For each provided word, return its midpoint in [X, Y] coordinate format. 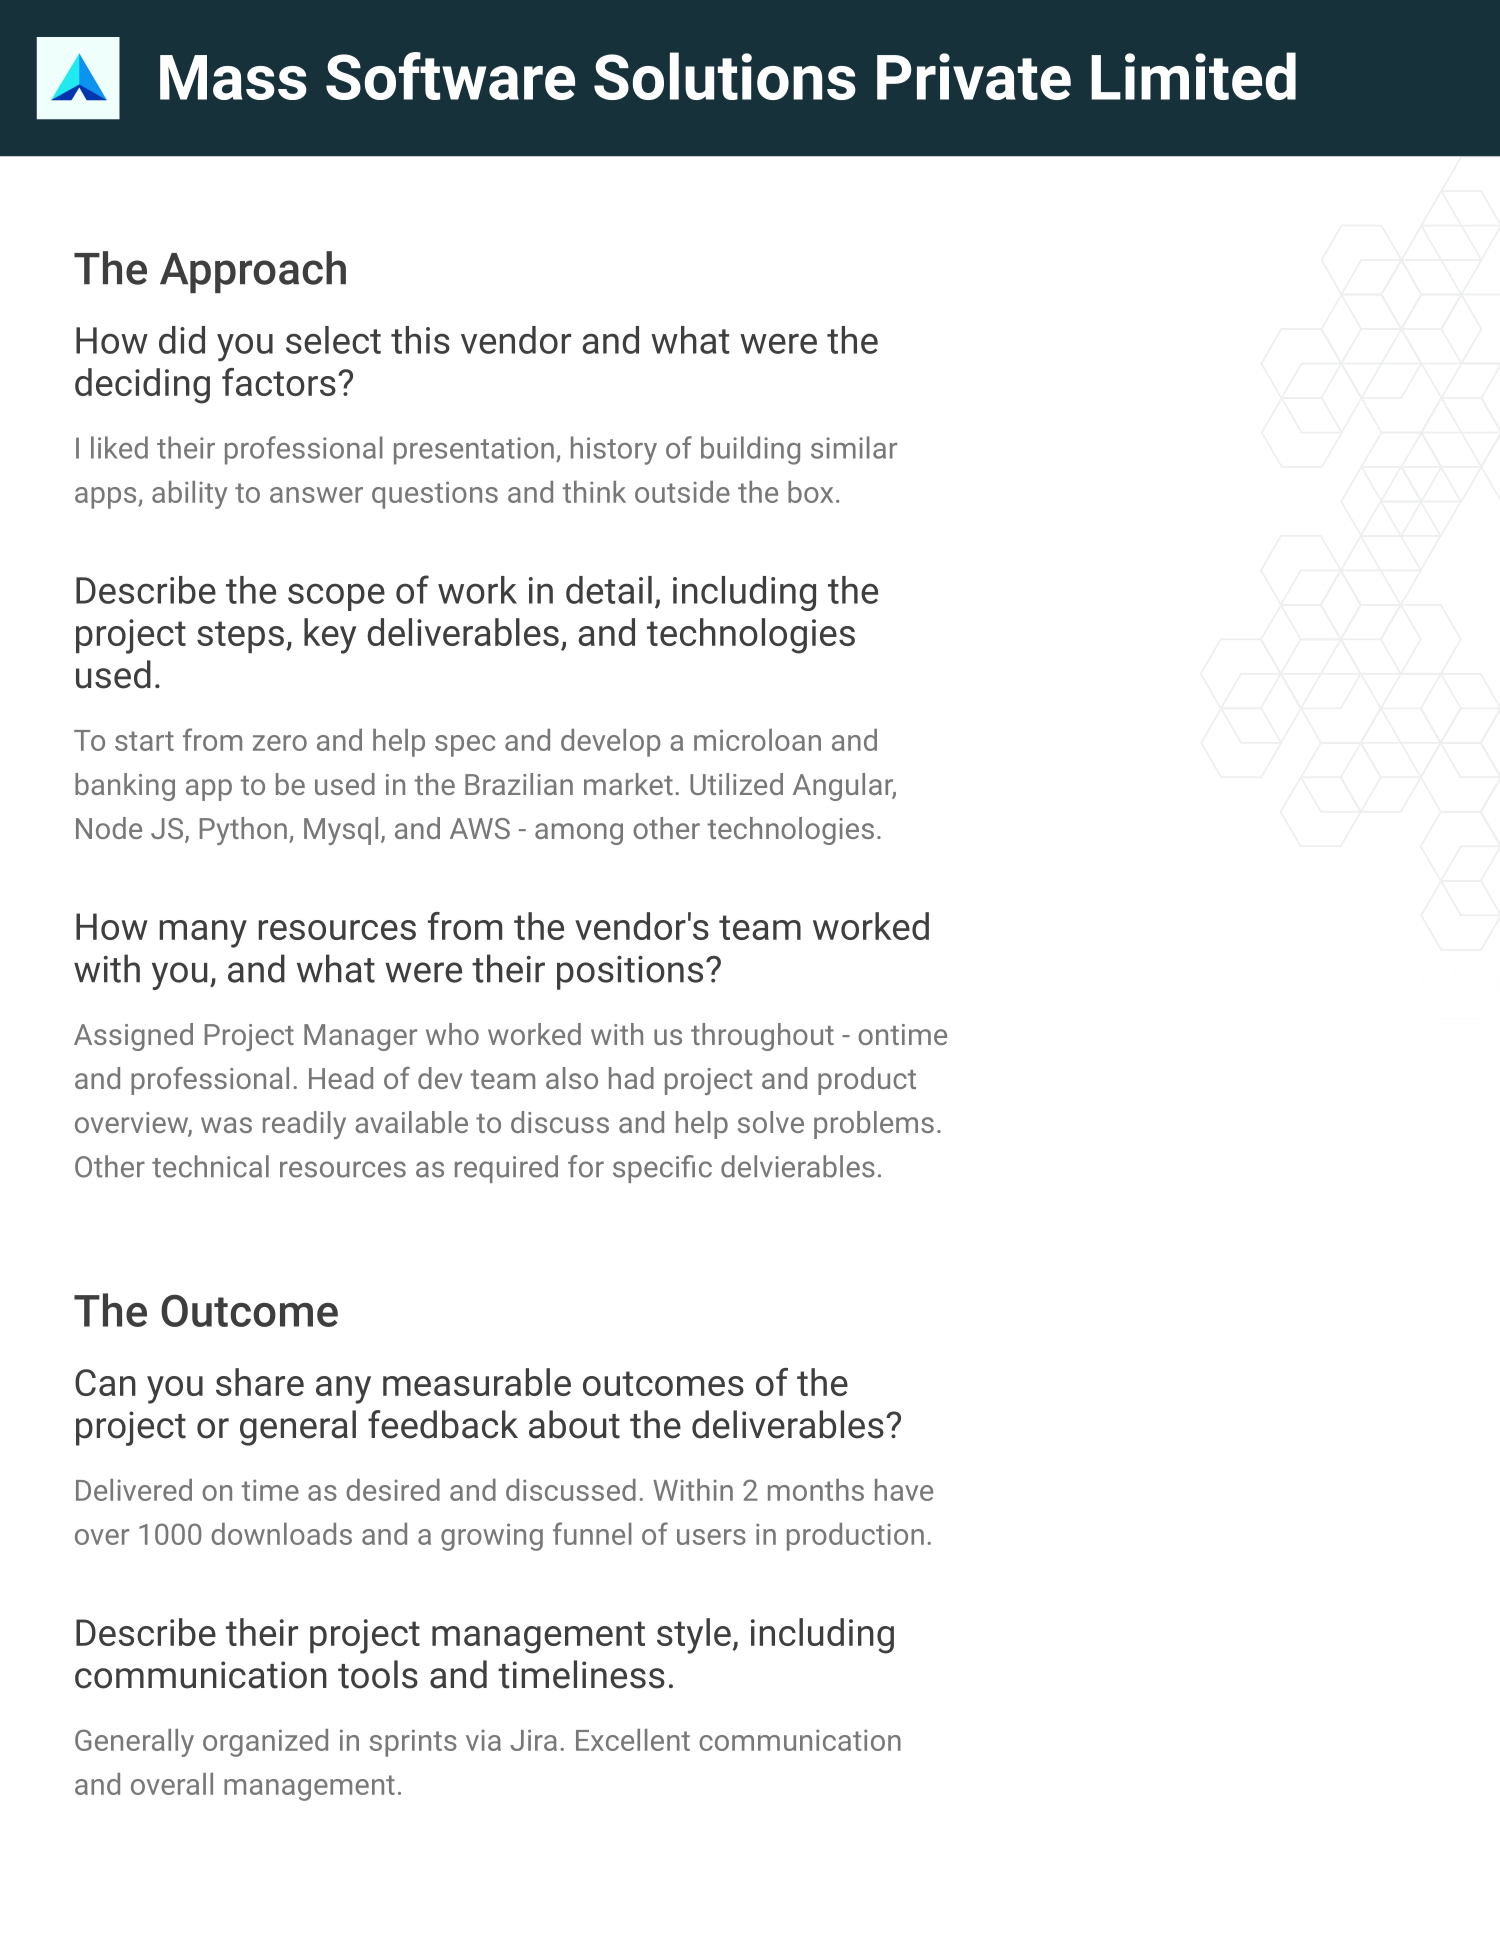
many [203, 934]
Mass [233, 77]
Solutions [725, 76]
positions [630, 973]
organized [265, 1743]
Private [974, 76]
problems [874, 1125]
